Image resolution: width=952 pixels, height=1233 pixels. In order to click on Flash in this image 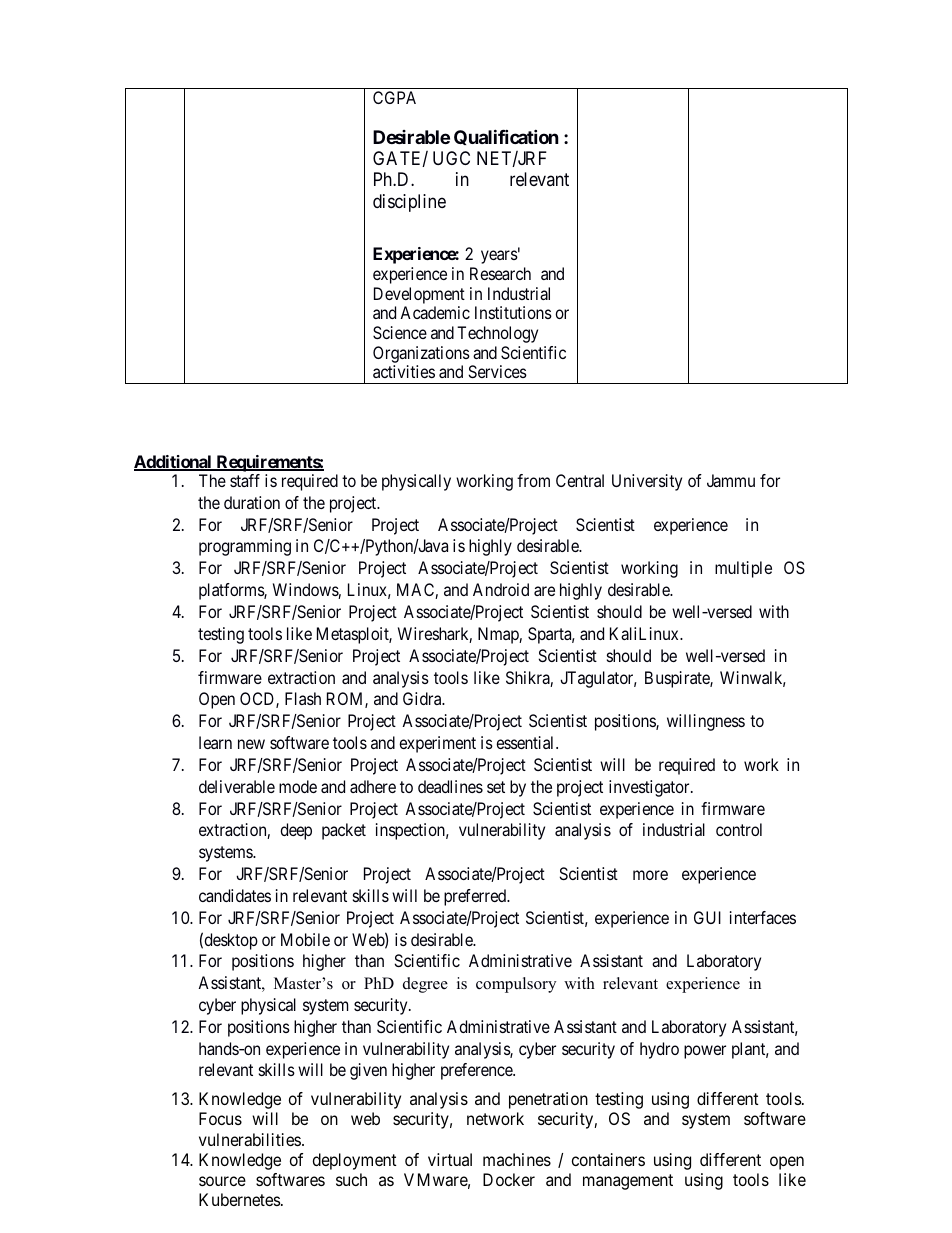, I will do `click(303, 698)`.
